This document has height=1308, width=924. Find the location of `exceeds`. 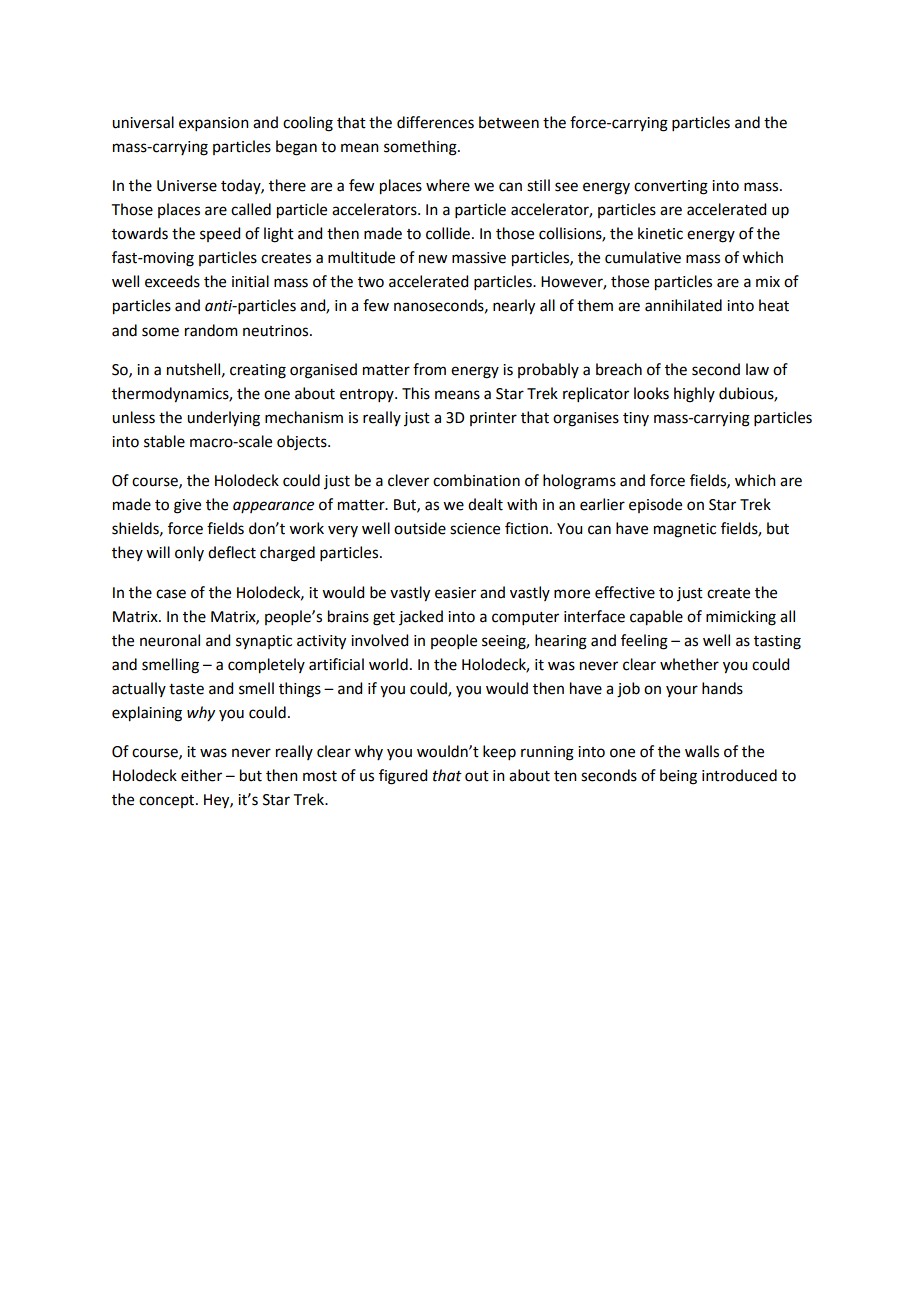

exceeds is located at coordinates (172, 281).
